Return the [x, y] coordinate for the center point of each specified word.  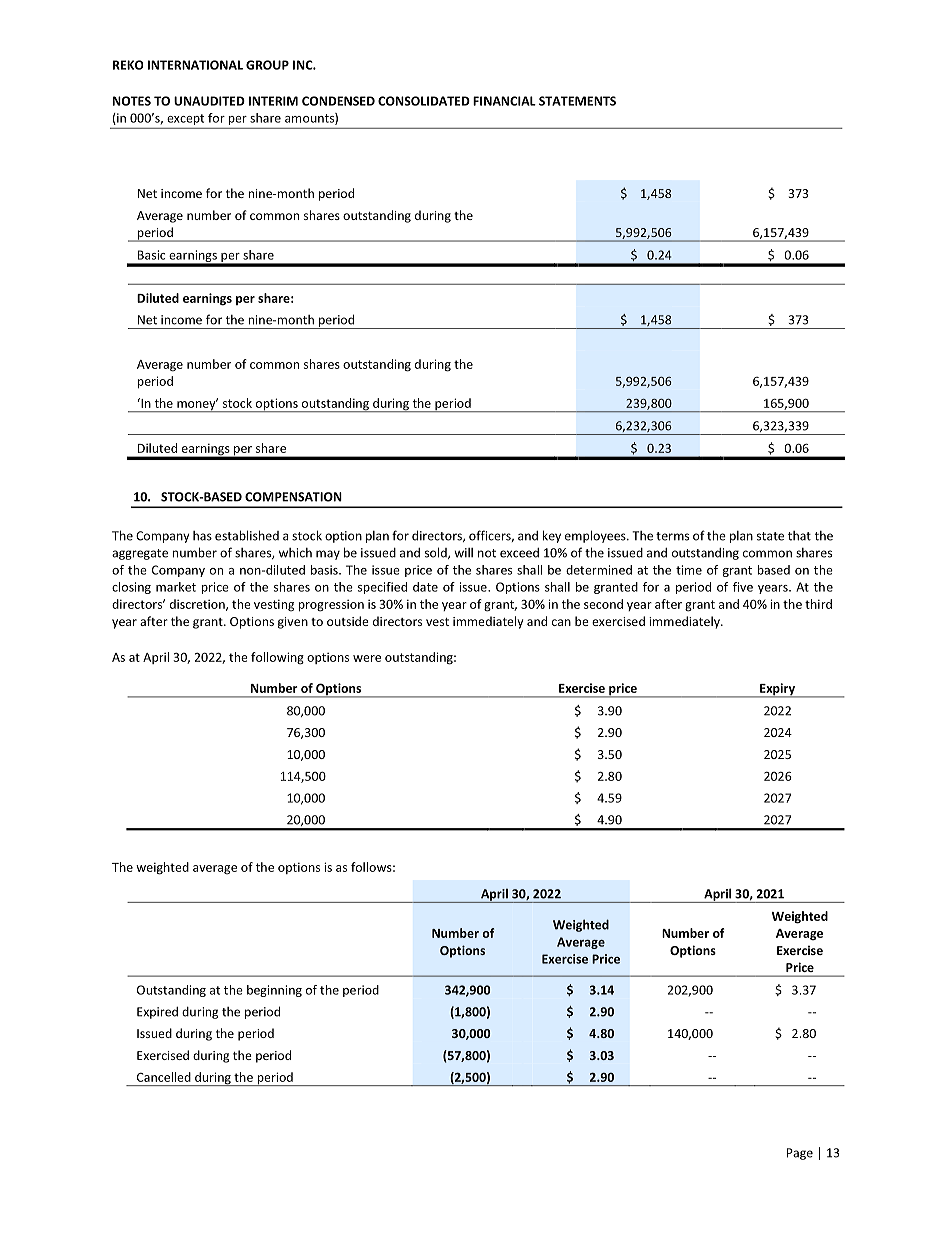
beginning [274, 991]
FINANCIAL [504, 101]
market [176, 587]
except [185, 119]
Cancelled [164, 1077]
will [463, 553]
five [743, 587]
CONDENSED [338, 101]
